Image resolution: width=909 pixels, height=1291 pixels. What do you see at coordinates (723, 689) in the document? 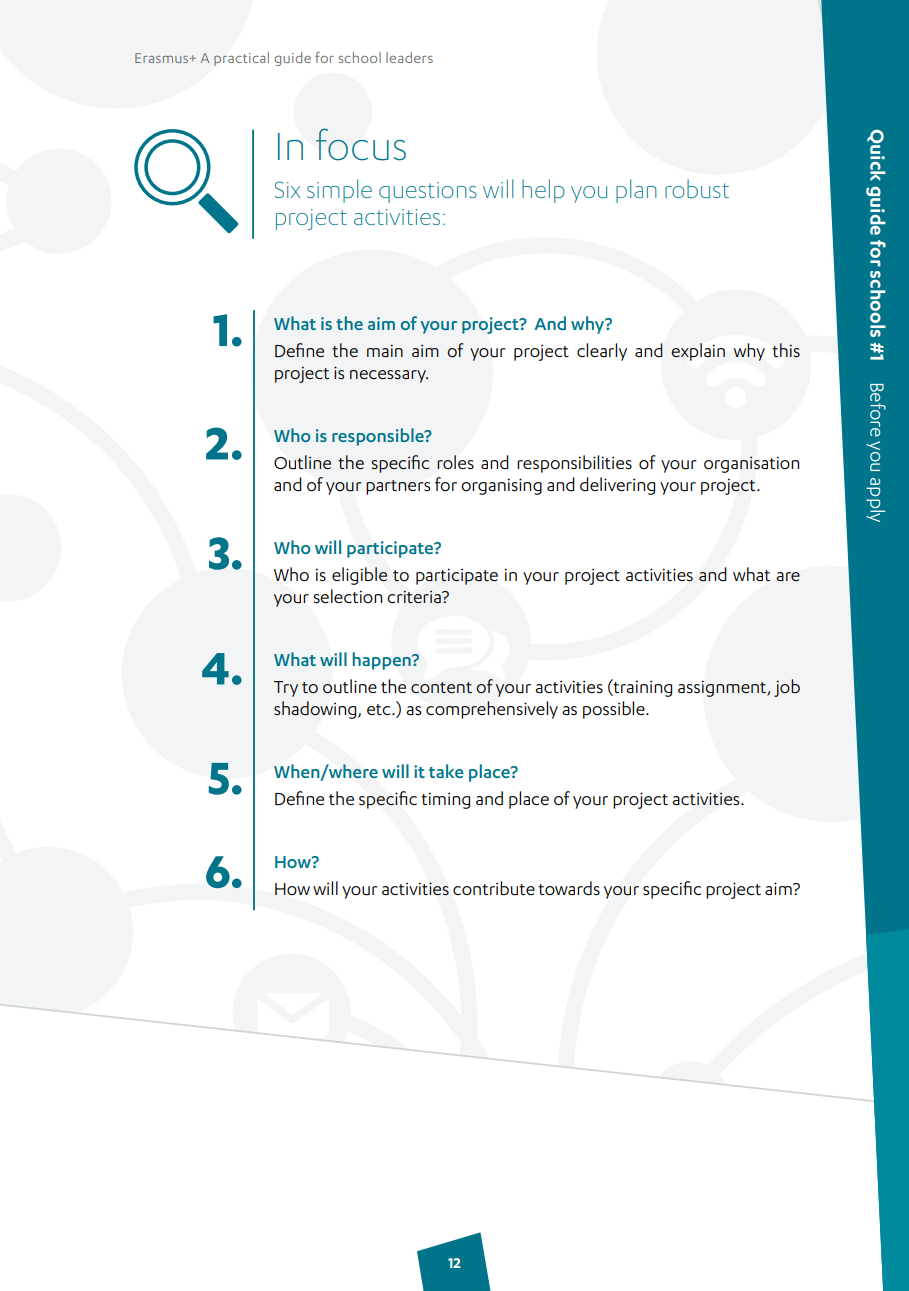
I see `assignment` at bounding box center [723, 689].
